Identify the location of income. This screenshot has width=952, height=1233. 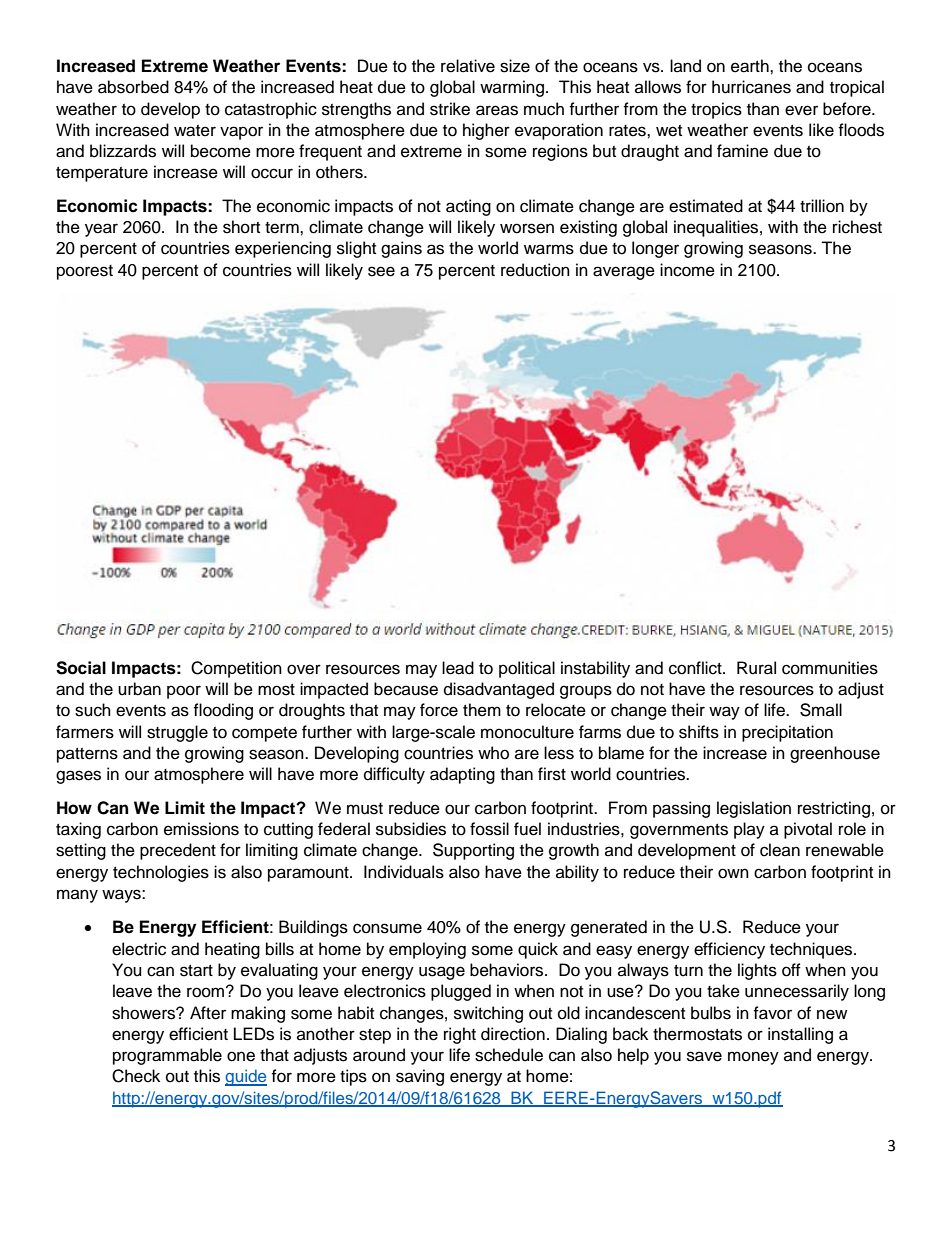
(687, 270).
